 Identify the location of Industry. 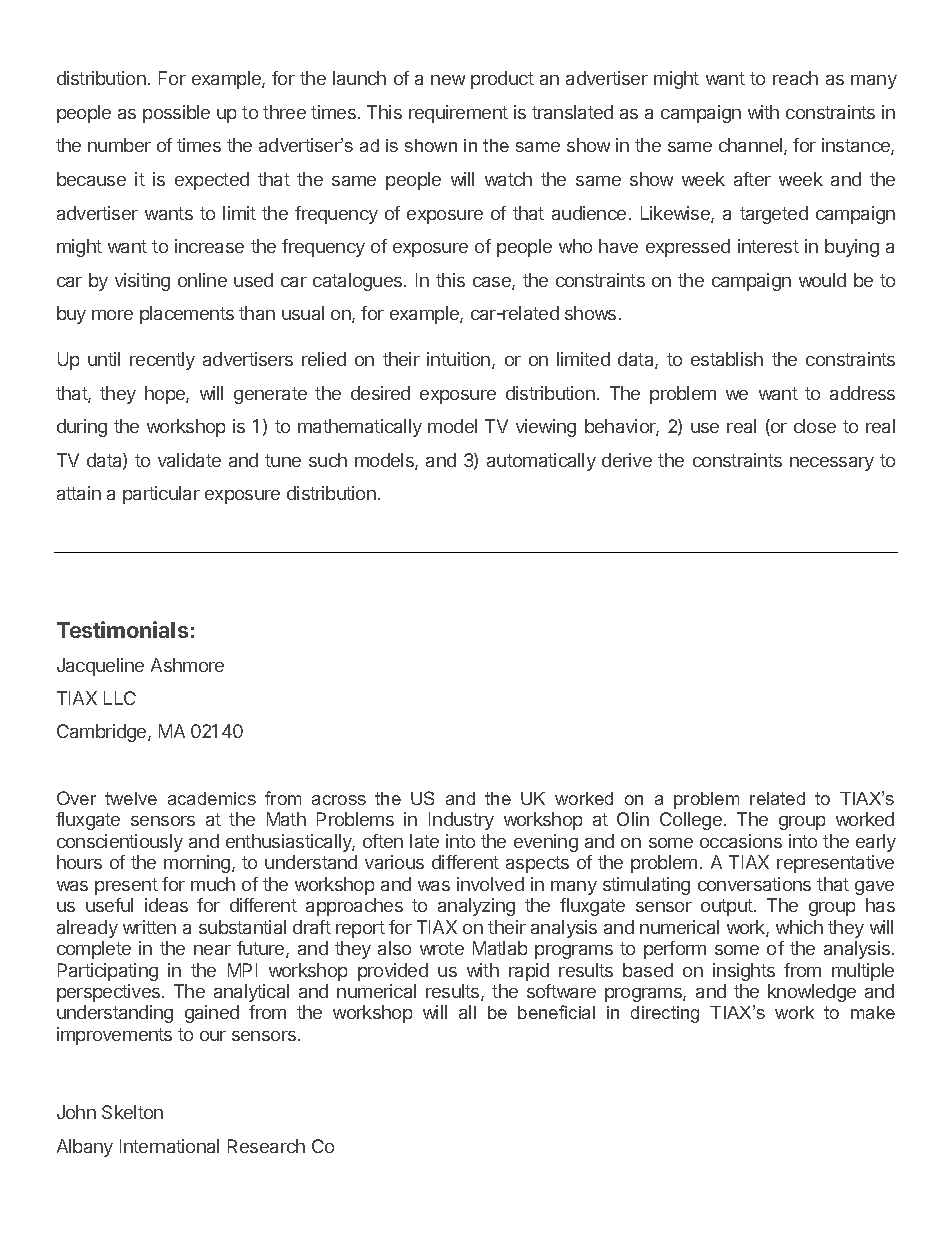
(461, 821).
